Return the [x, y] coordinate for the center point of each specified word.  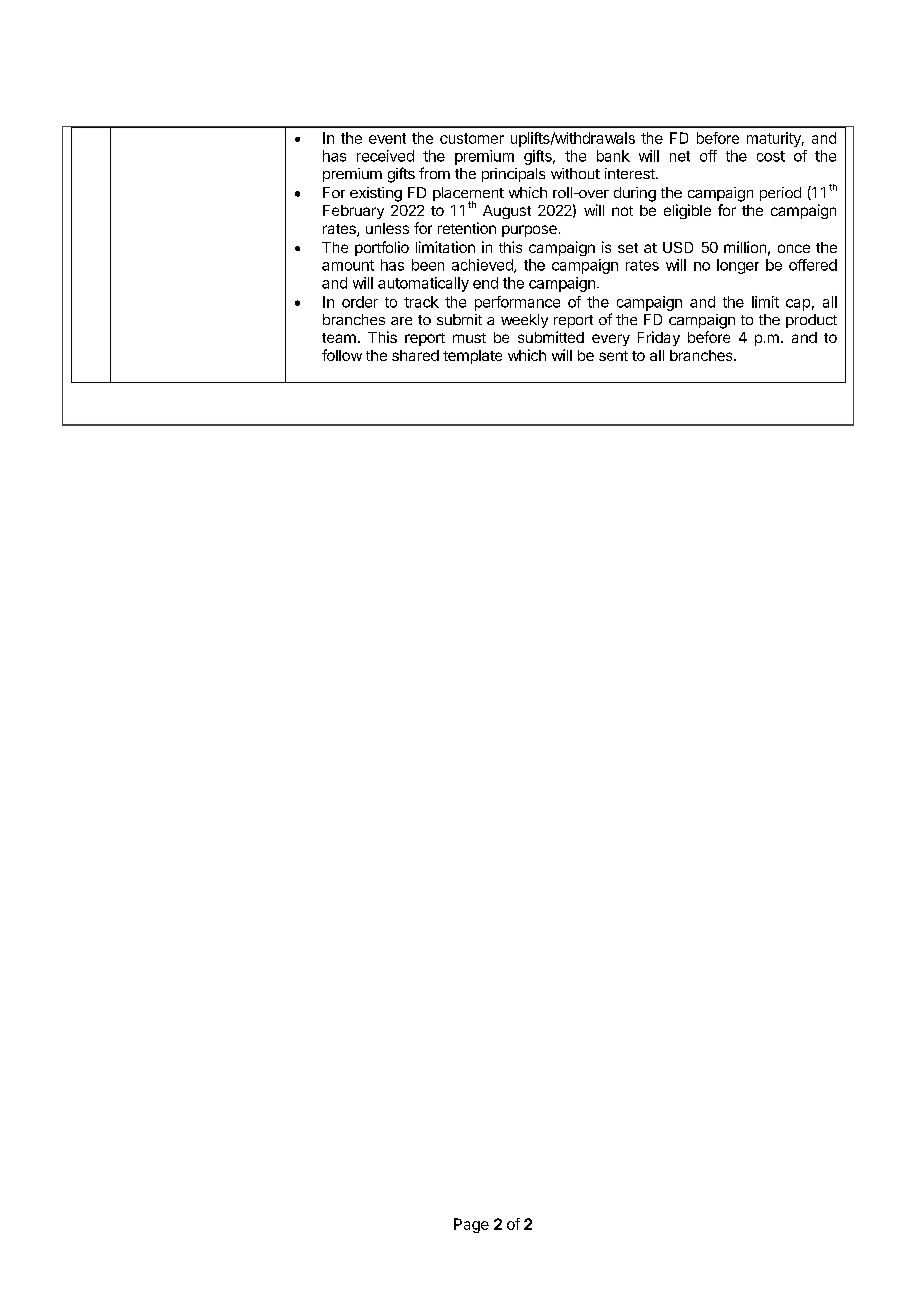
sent [613, 356]
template [472, 357]
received [385, 156]
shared [415, 355]
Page [471, 1225]
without [575, 173]
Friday [659, 338]
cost [771, 156]
